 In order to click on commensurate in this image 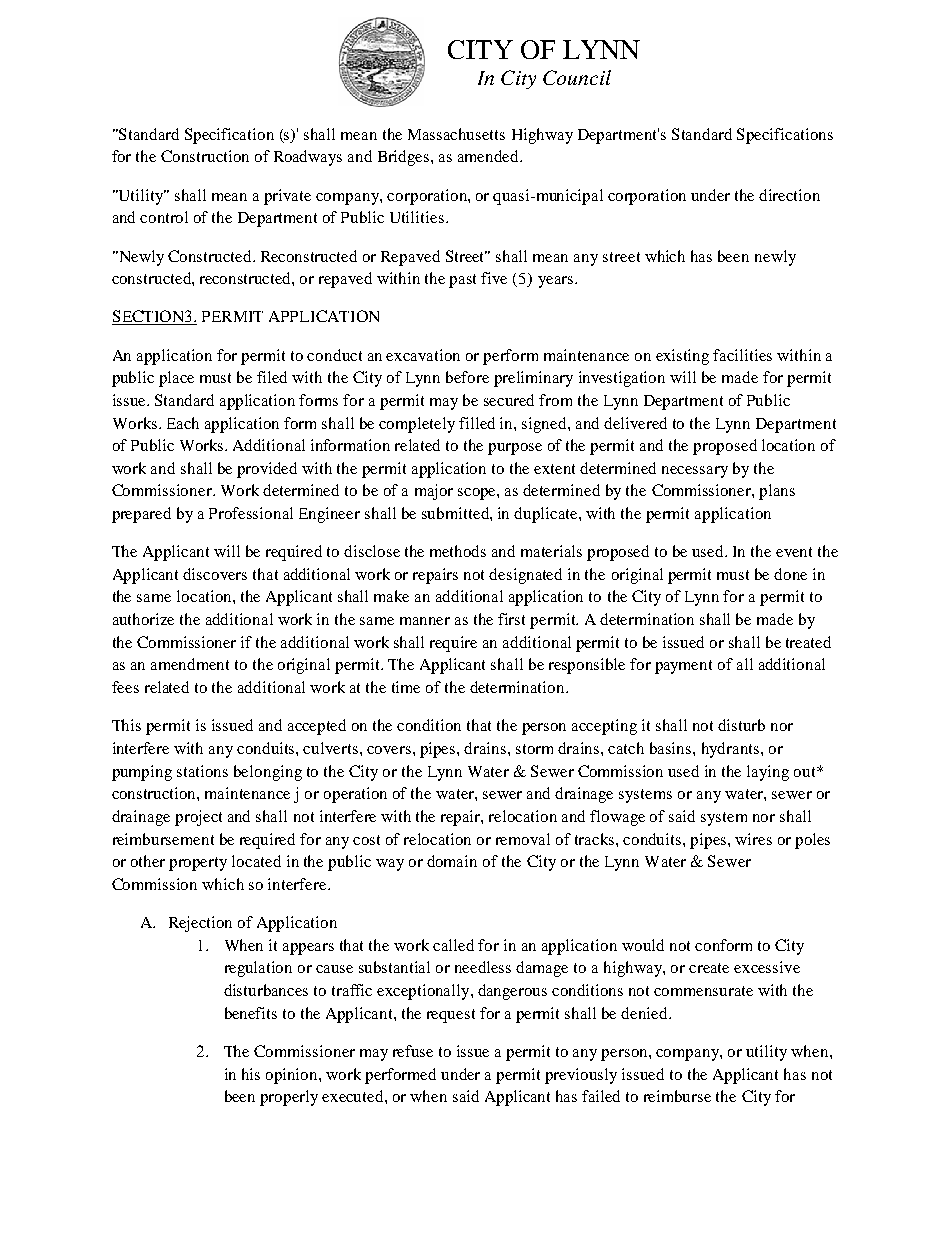, I will do `click(703, 991)`.
